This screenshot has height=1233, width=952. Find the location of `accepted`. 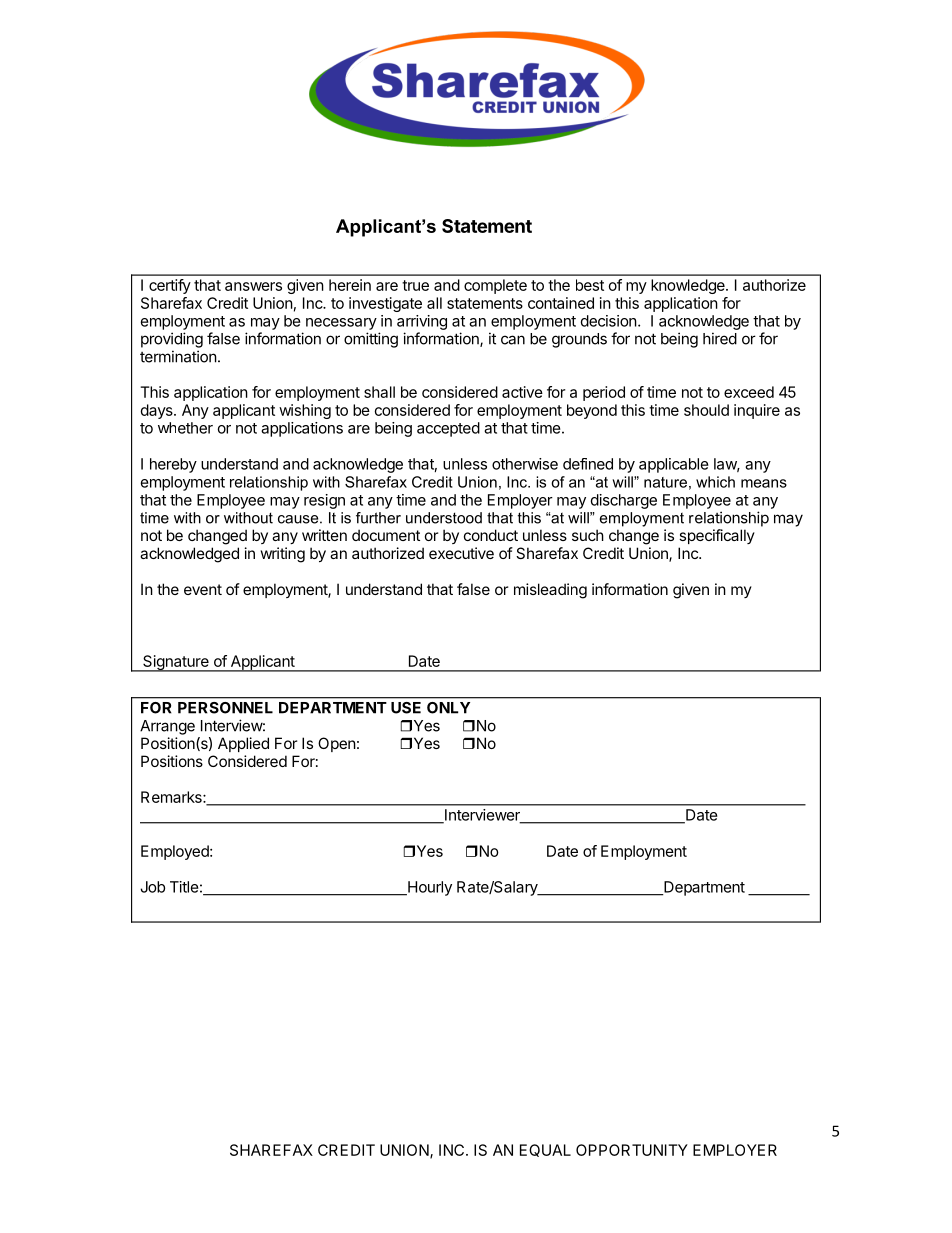

accepted is located at coordinates (448, 429).
